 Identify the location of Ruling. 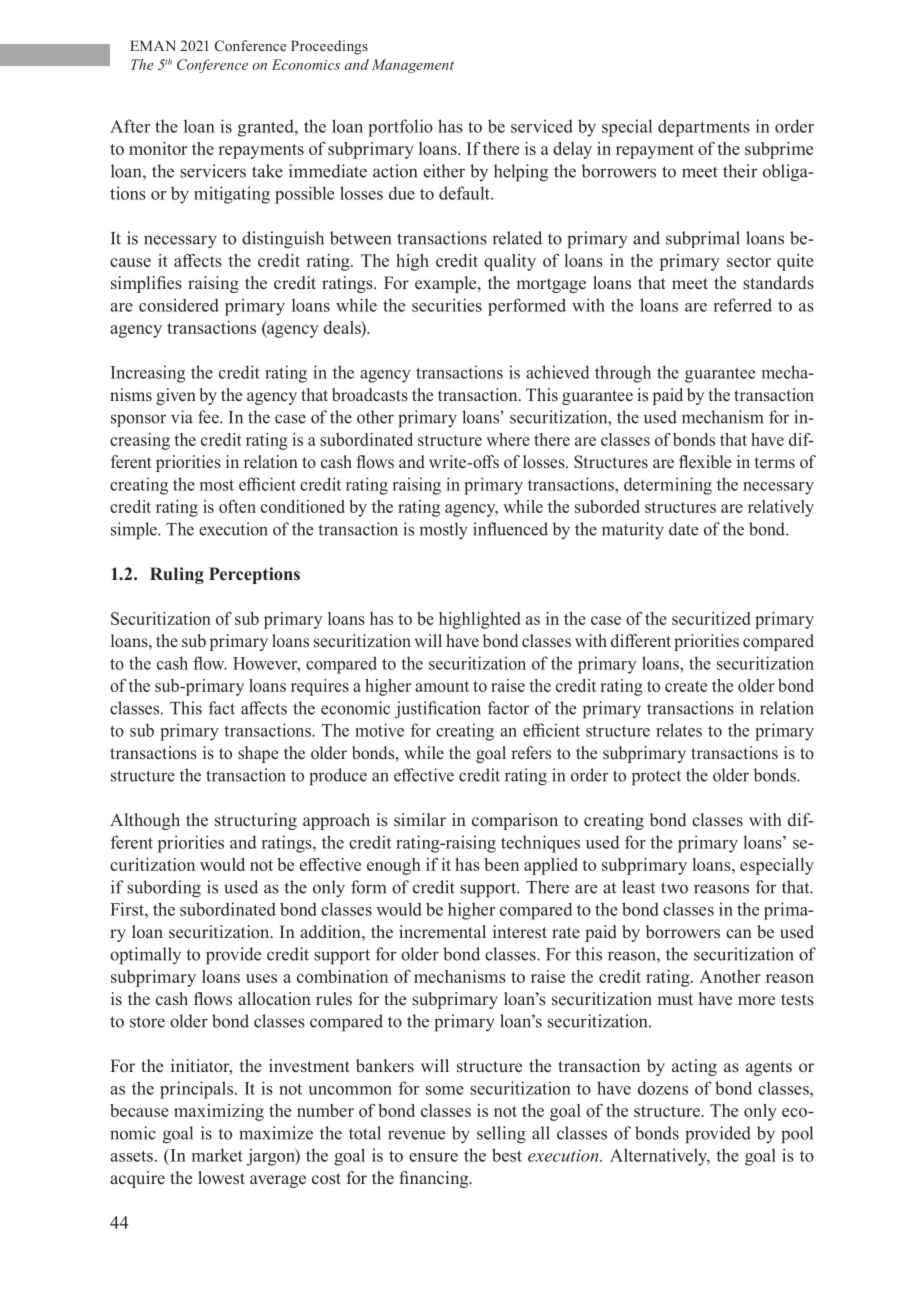
(177, 575).
